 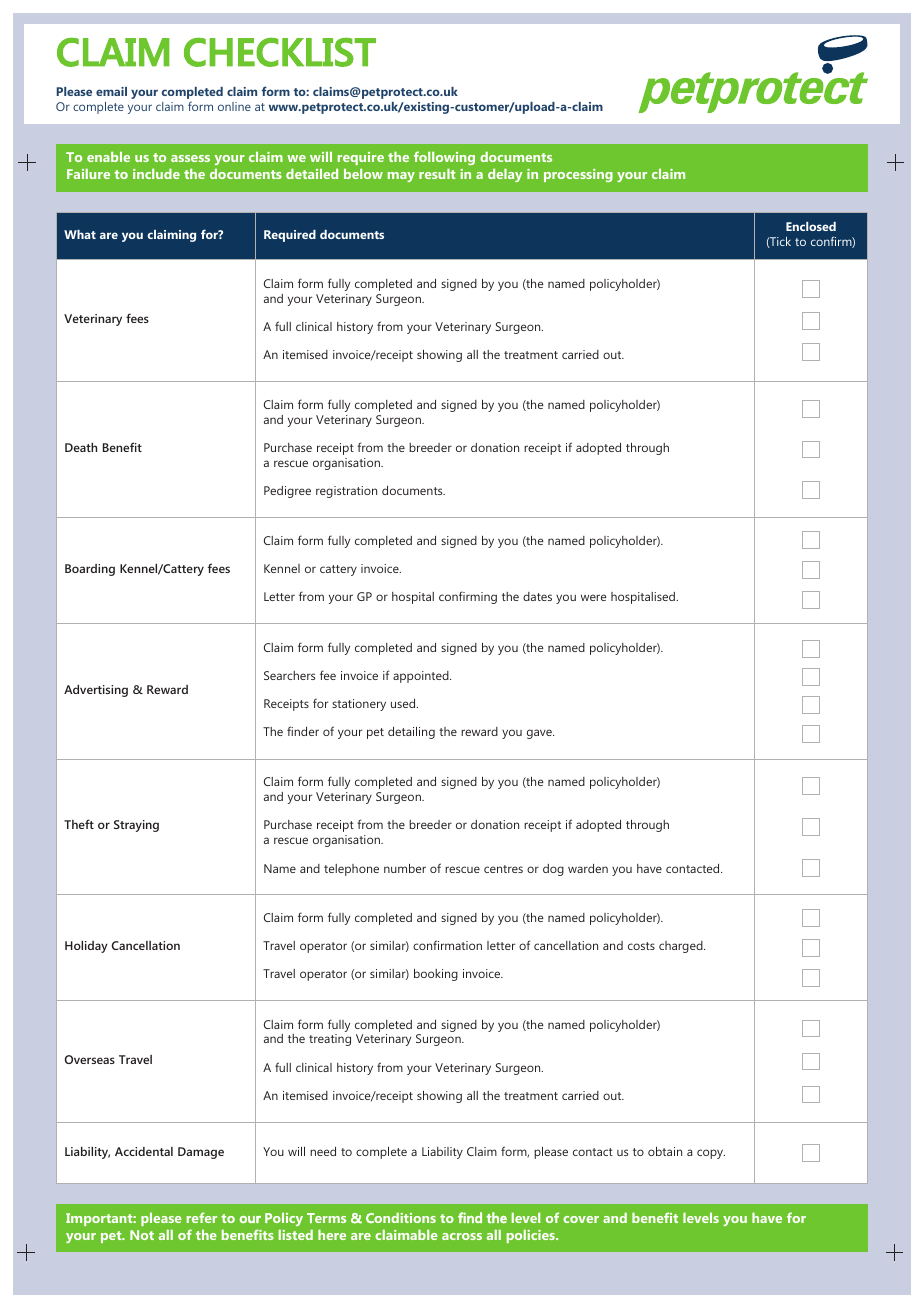 I want to click on following, so click(x=444, y=158).
